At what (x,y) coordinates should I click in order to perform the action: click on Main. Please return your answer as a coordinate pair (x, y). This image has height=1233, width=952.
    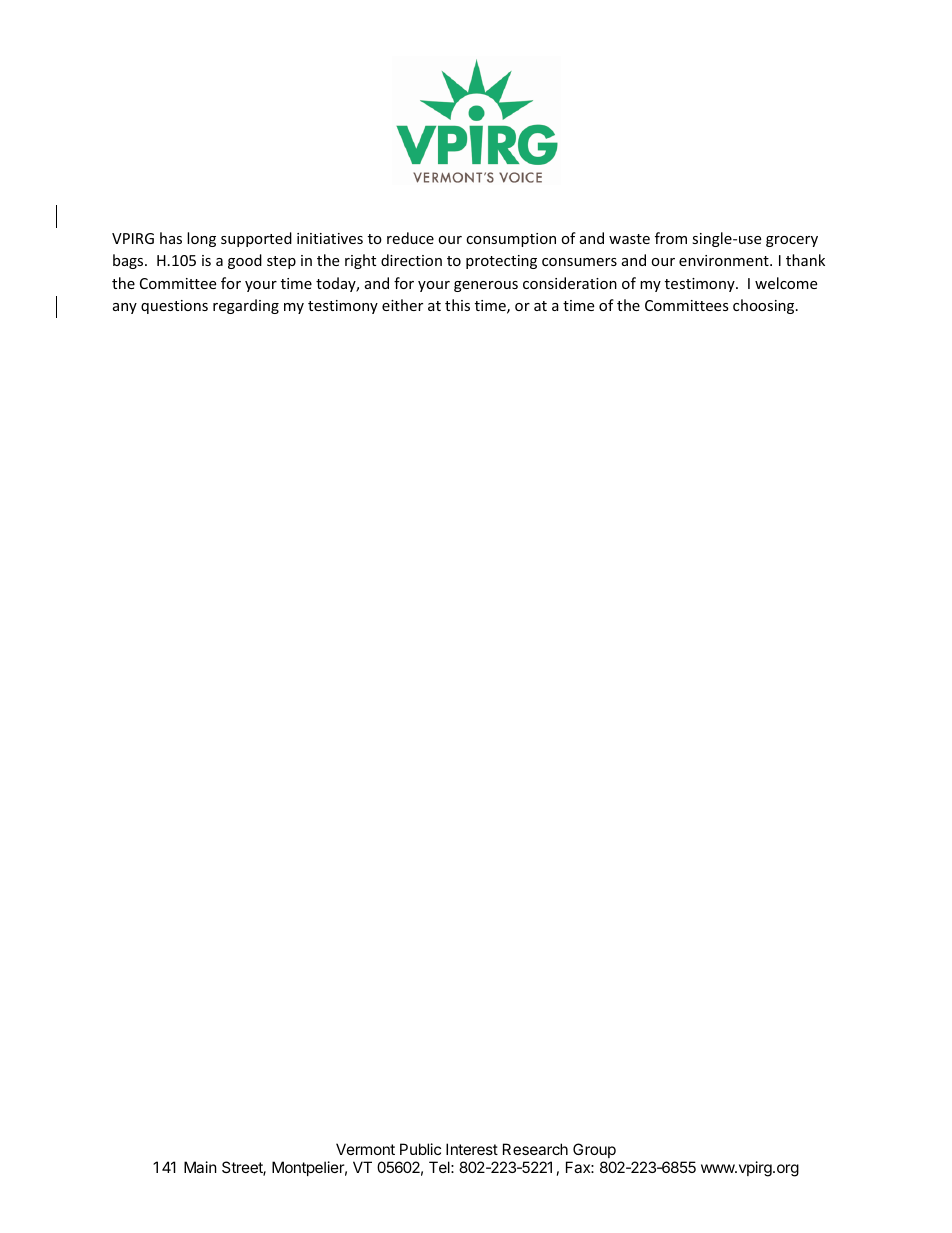
    Looking at the image, I should click on (200, 1167).
